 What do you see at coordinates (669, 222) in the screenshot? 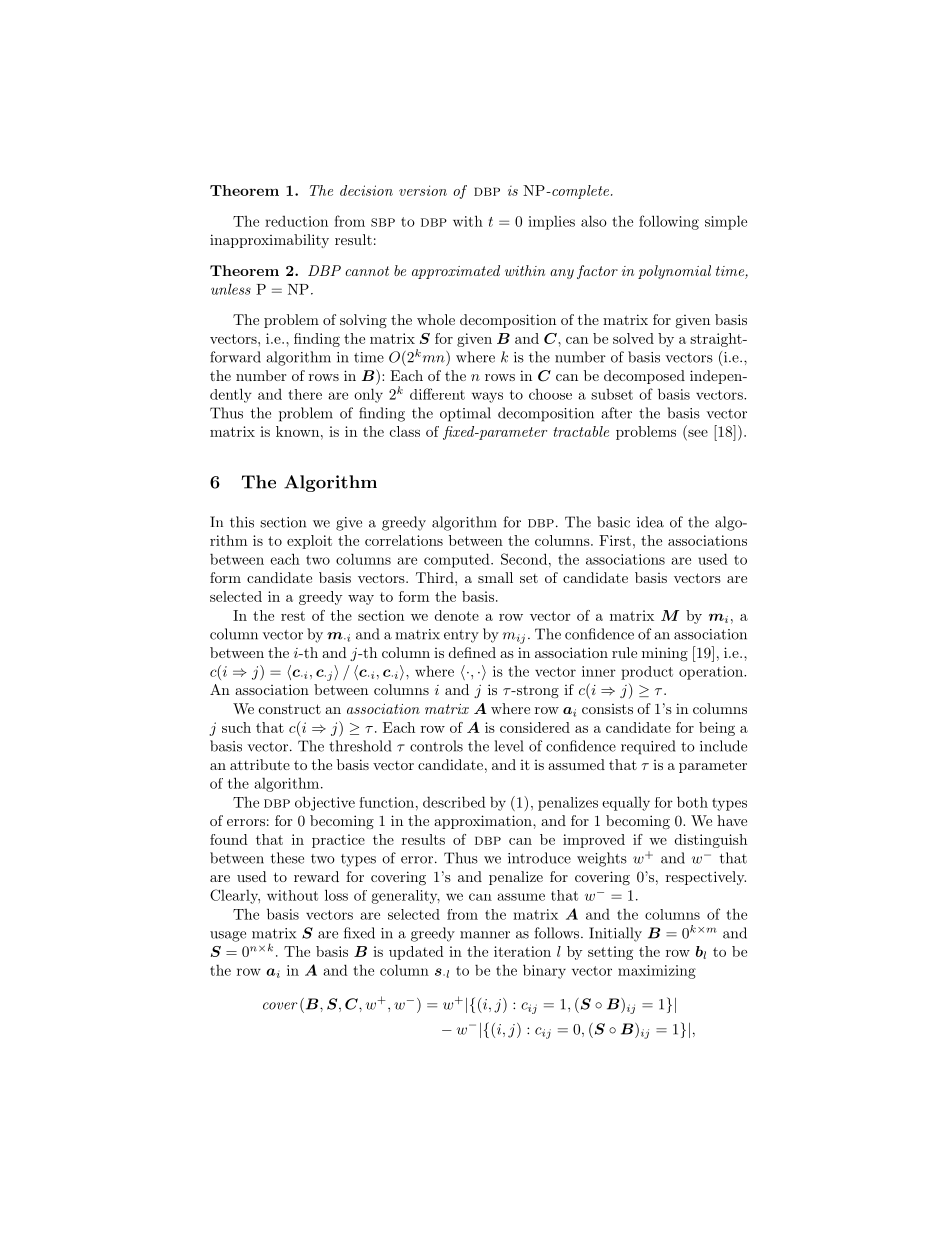
I see `following` at bounding box center [669, 222].
